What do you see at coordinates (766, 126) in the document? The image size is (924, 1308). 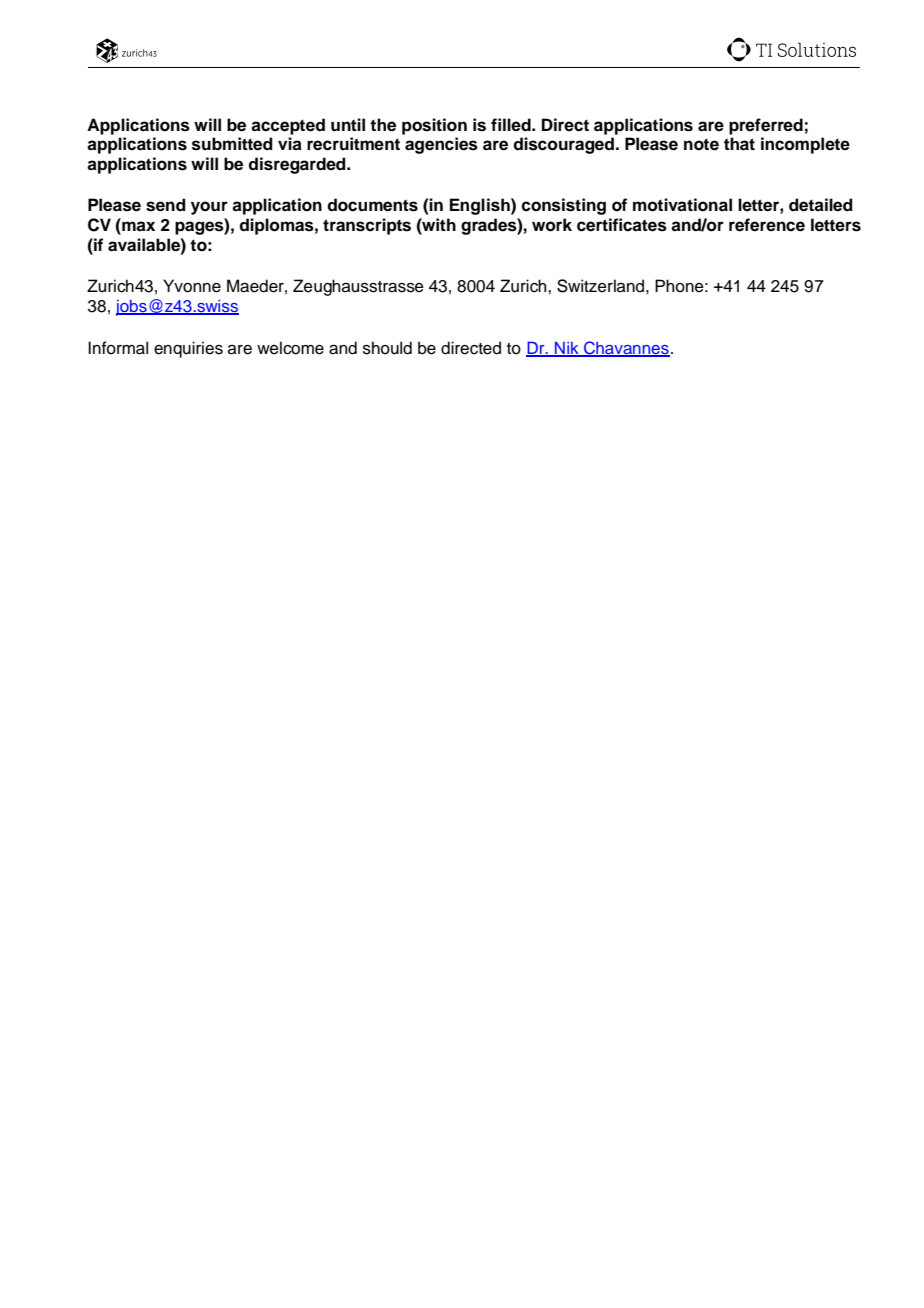 I see `preferred` at bounding box center [766, 126].
